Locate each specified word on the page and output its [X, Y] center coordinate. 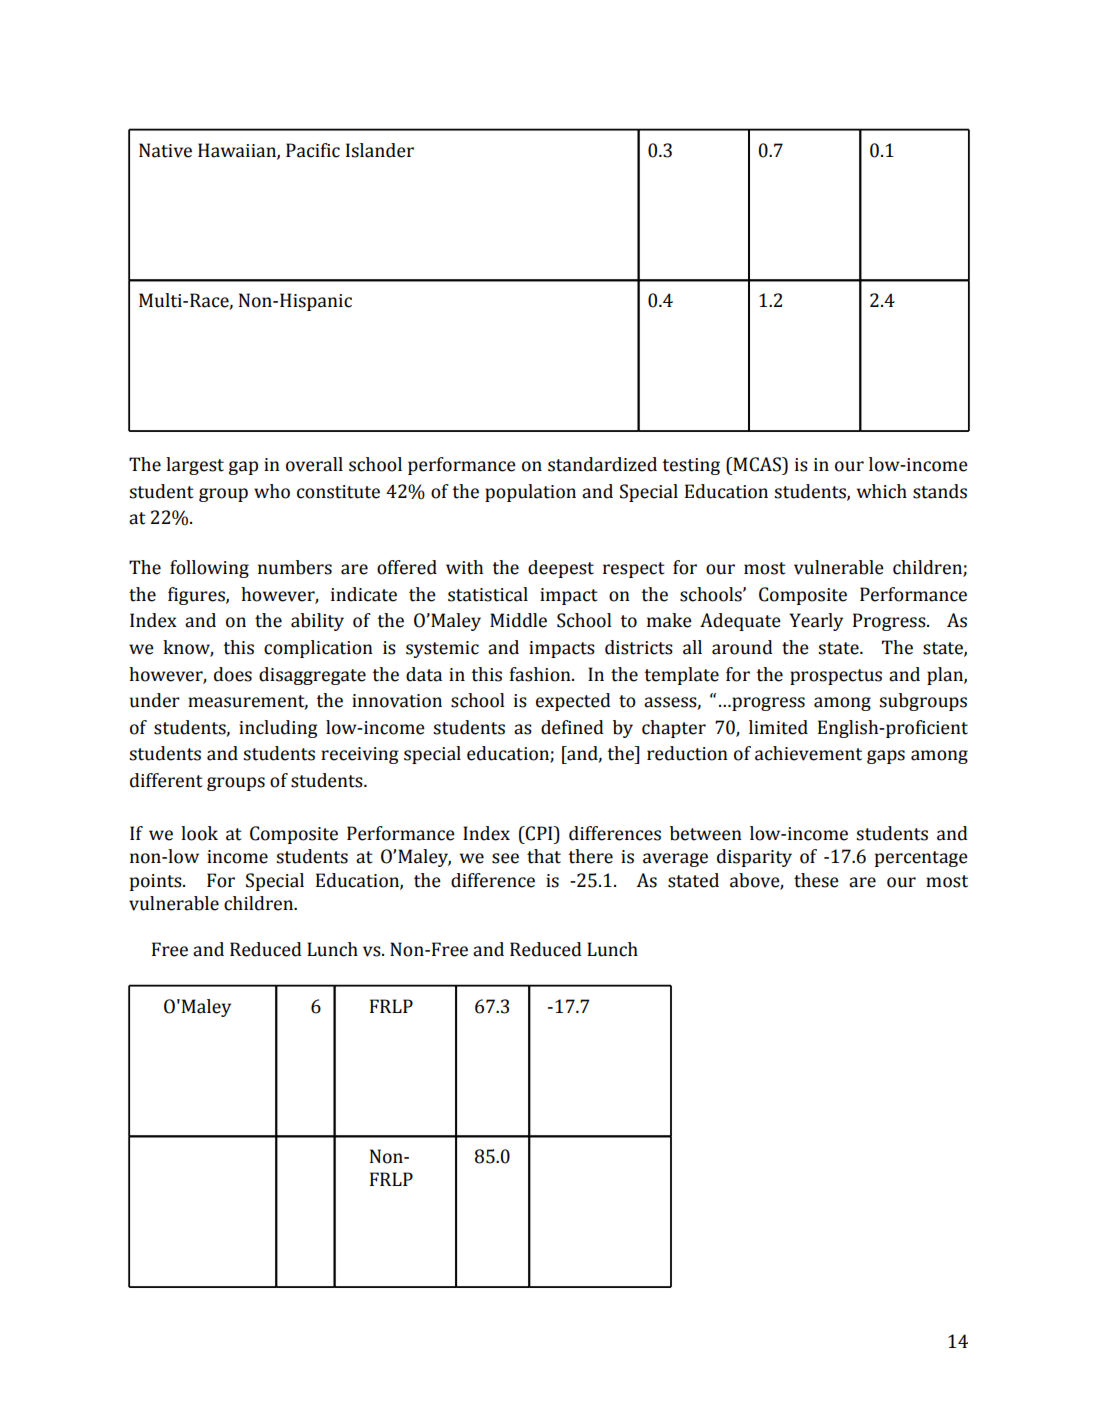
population [530, 493]
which [882, 491]
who [272, 491]
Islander [380, 150]
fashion [541, 674]
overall [314, 464]
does [233, 674]
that [544, 856]
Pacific [313, 150]
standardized [602, 464]
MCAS [757, 464]
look [199, 833]
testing [691, 466]
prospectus [836, 677]
